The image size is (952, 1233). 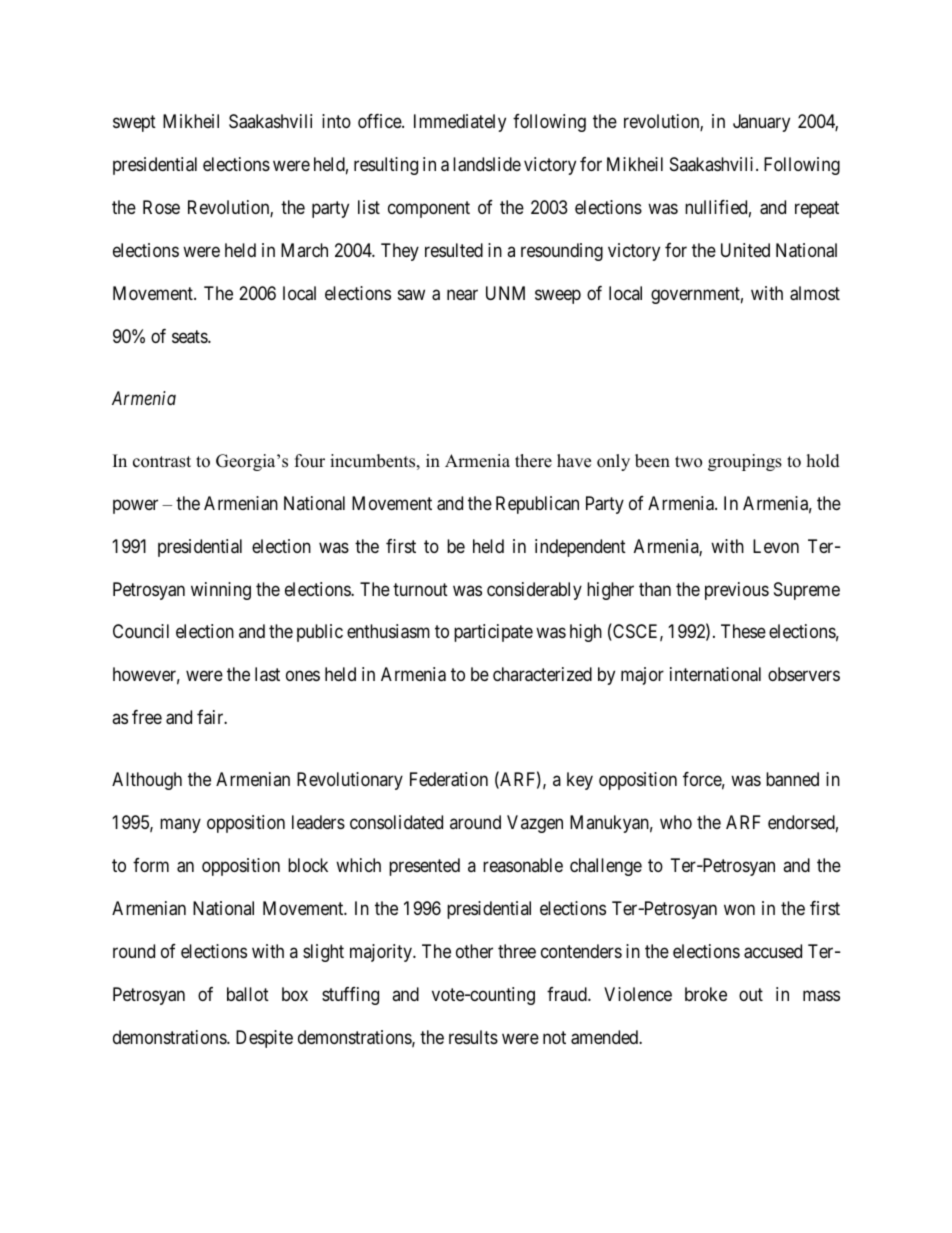 What do you see at coordinates (162, 462) in the screenshot?
I see `contrast` at bounding box center [162, 462].
